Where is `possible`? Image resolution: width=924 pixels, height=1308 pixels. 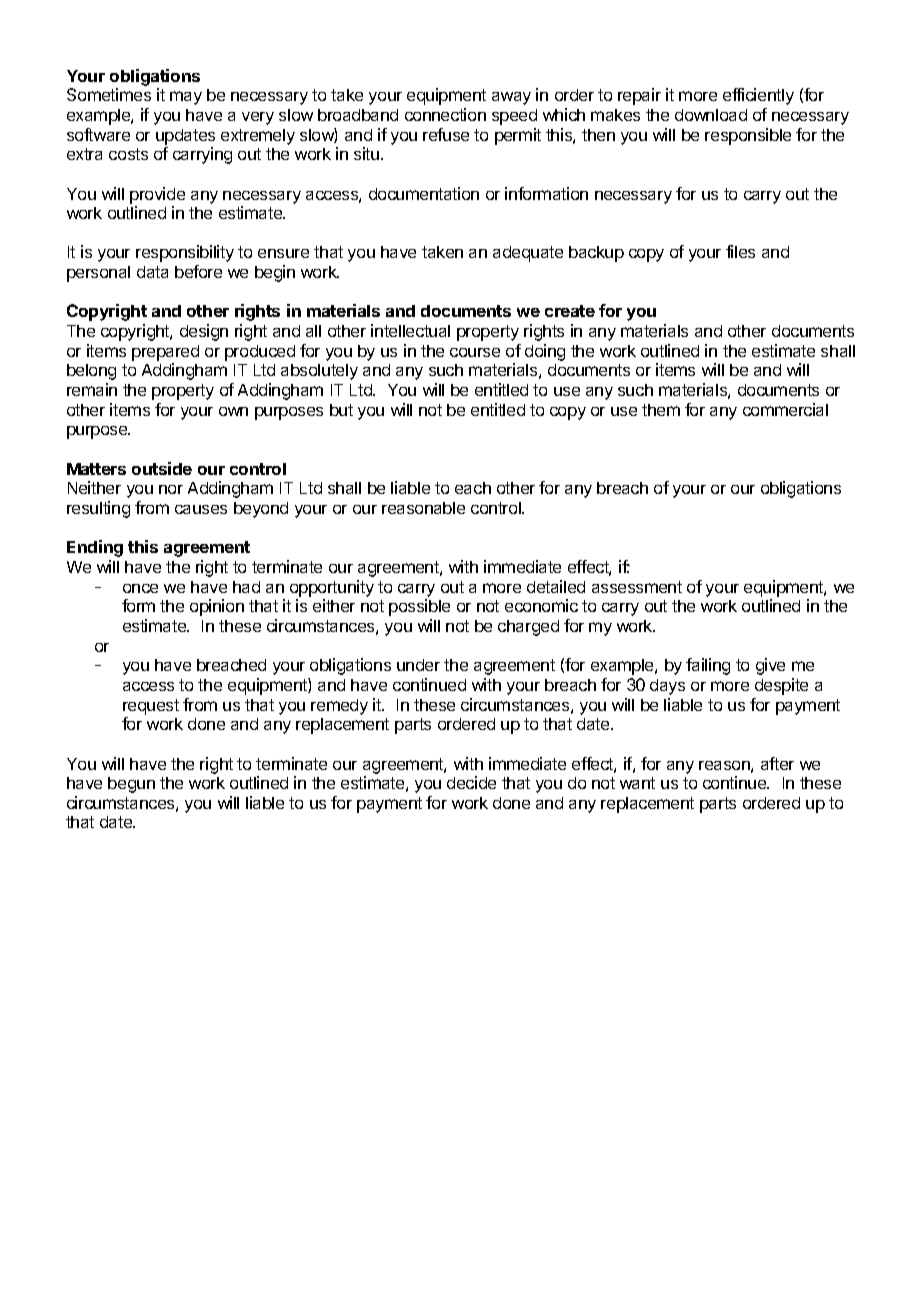
possible is located at coordinates (419, 607).
